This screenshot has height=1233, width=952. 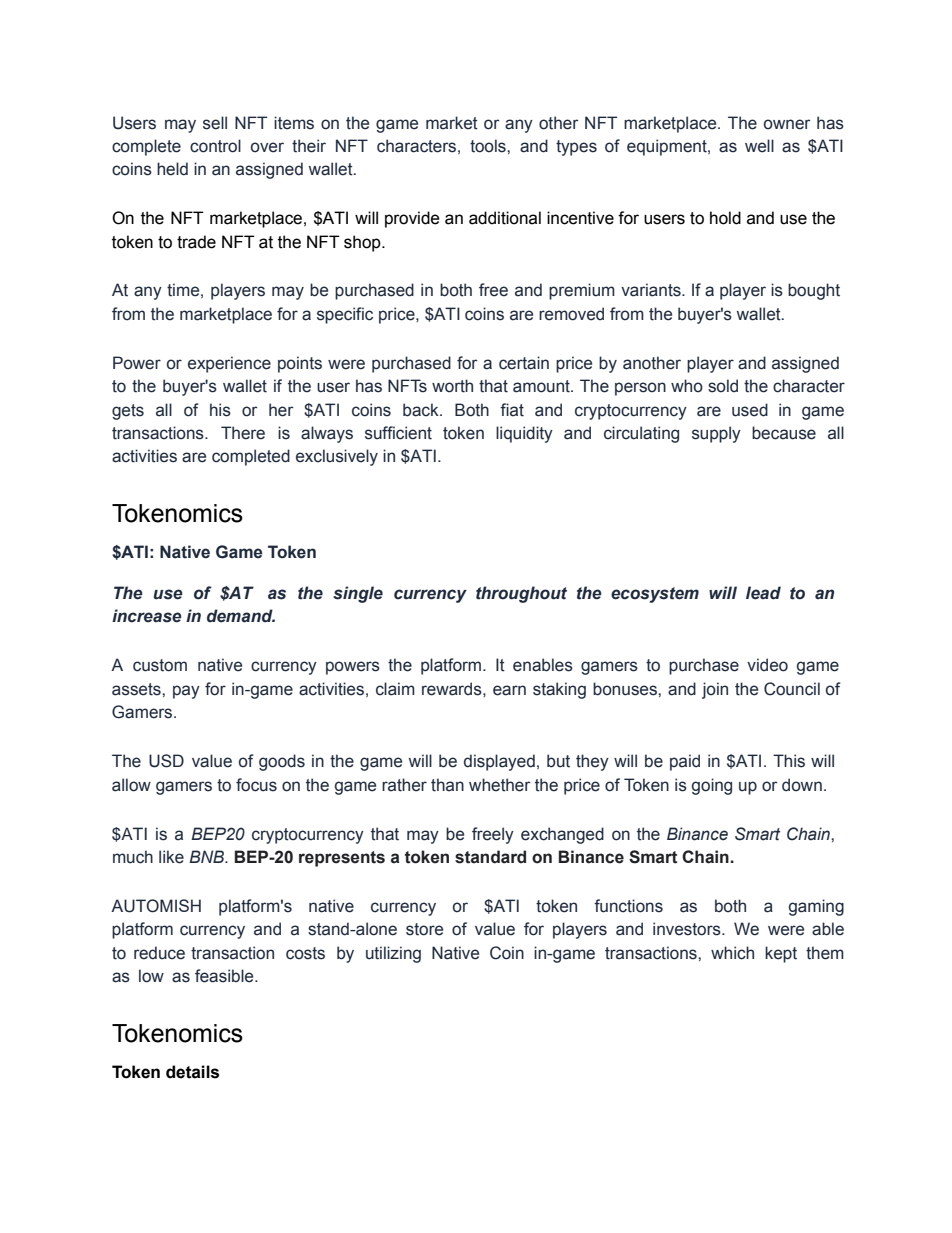 I want to click on lead, so click(x=763, y=593).
